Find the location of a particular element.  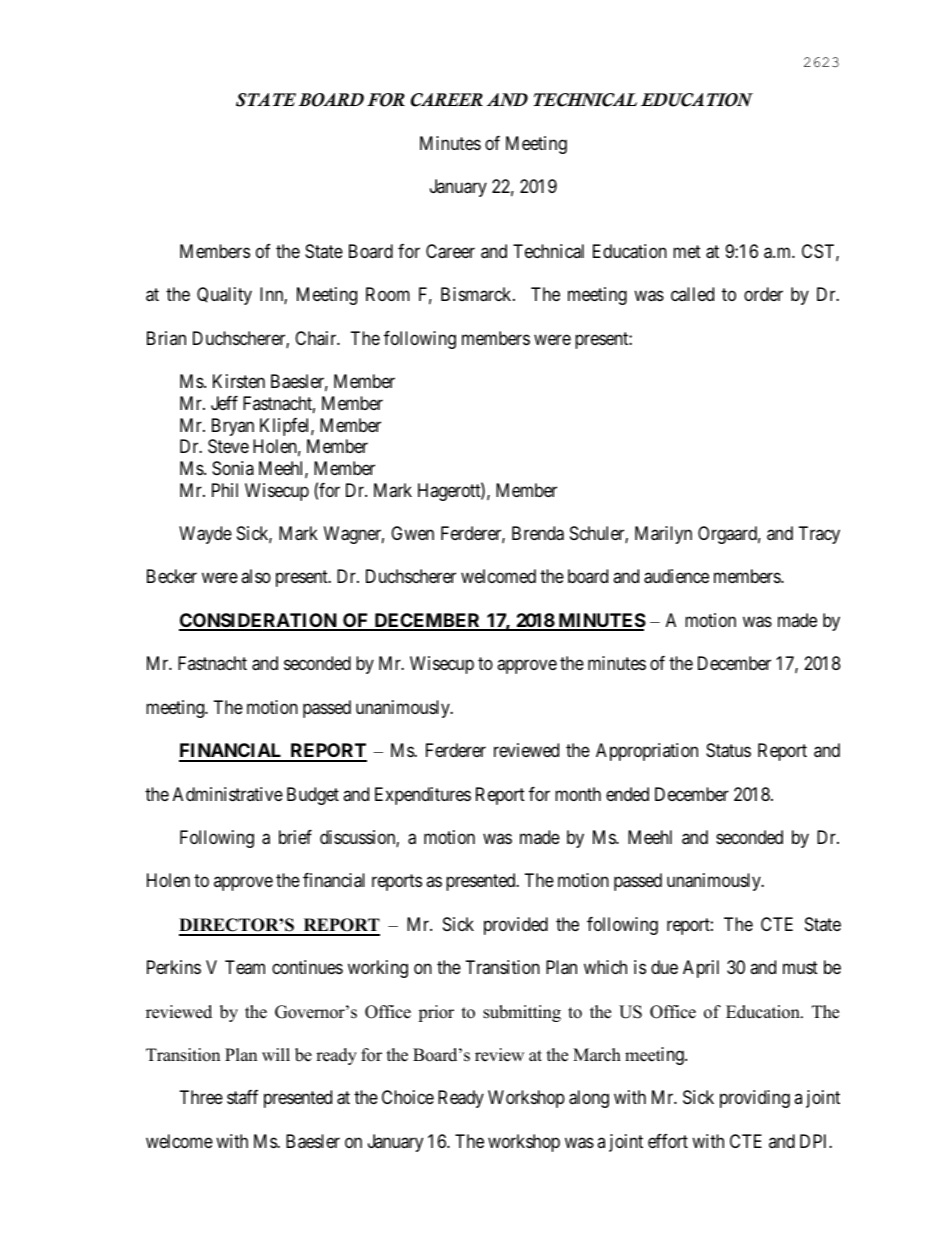

Quality is located at coordinates (224, 296).
